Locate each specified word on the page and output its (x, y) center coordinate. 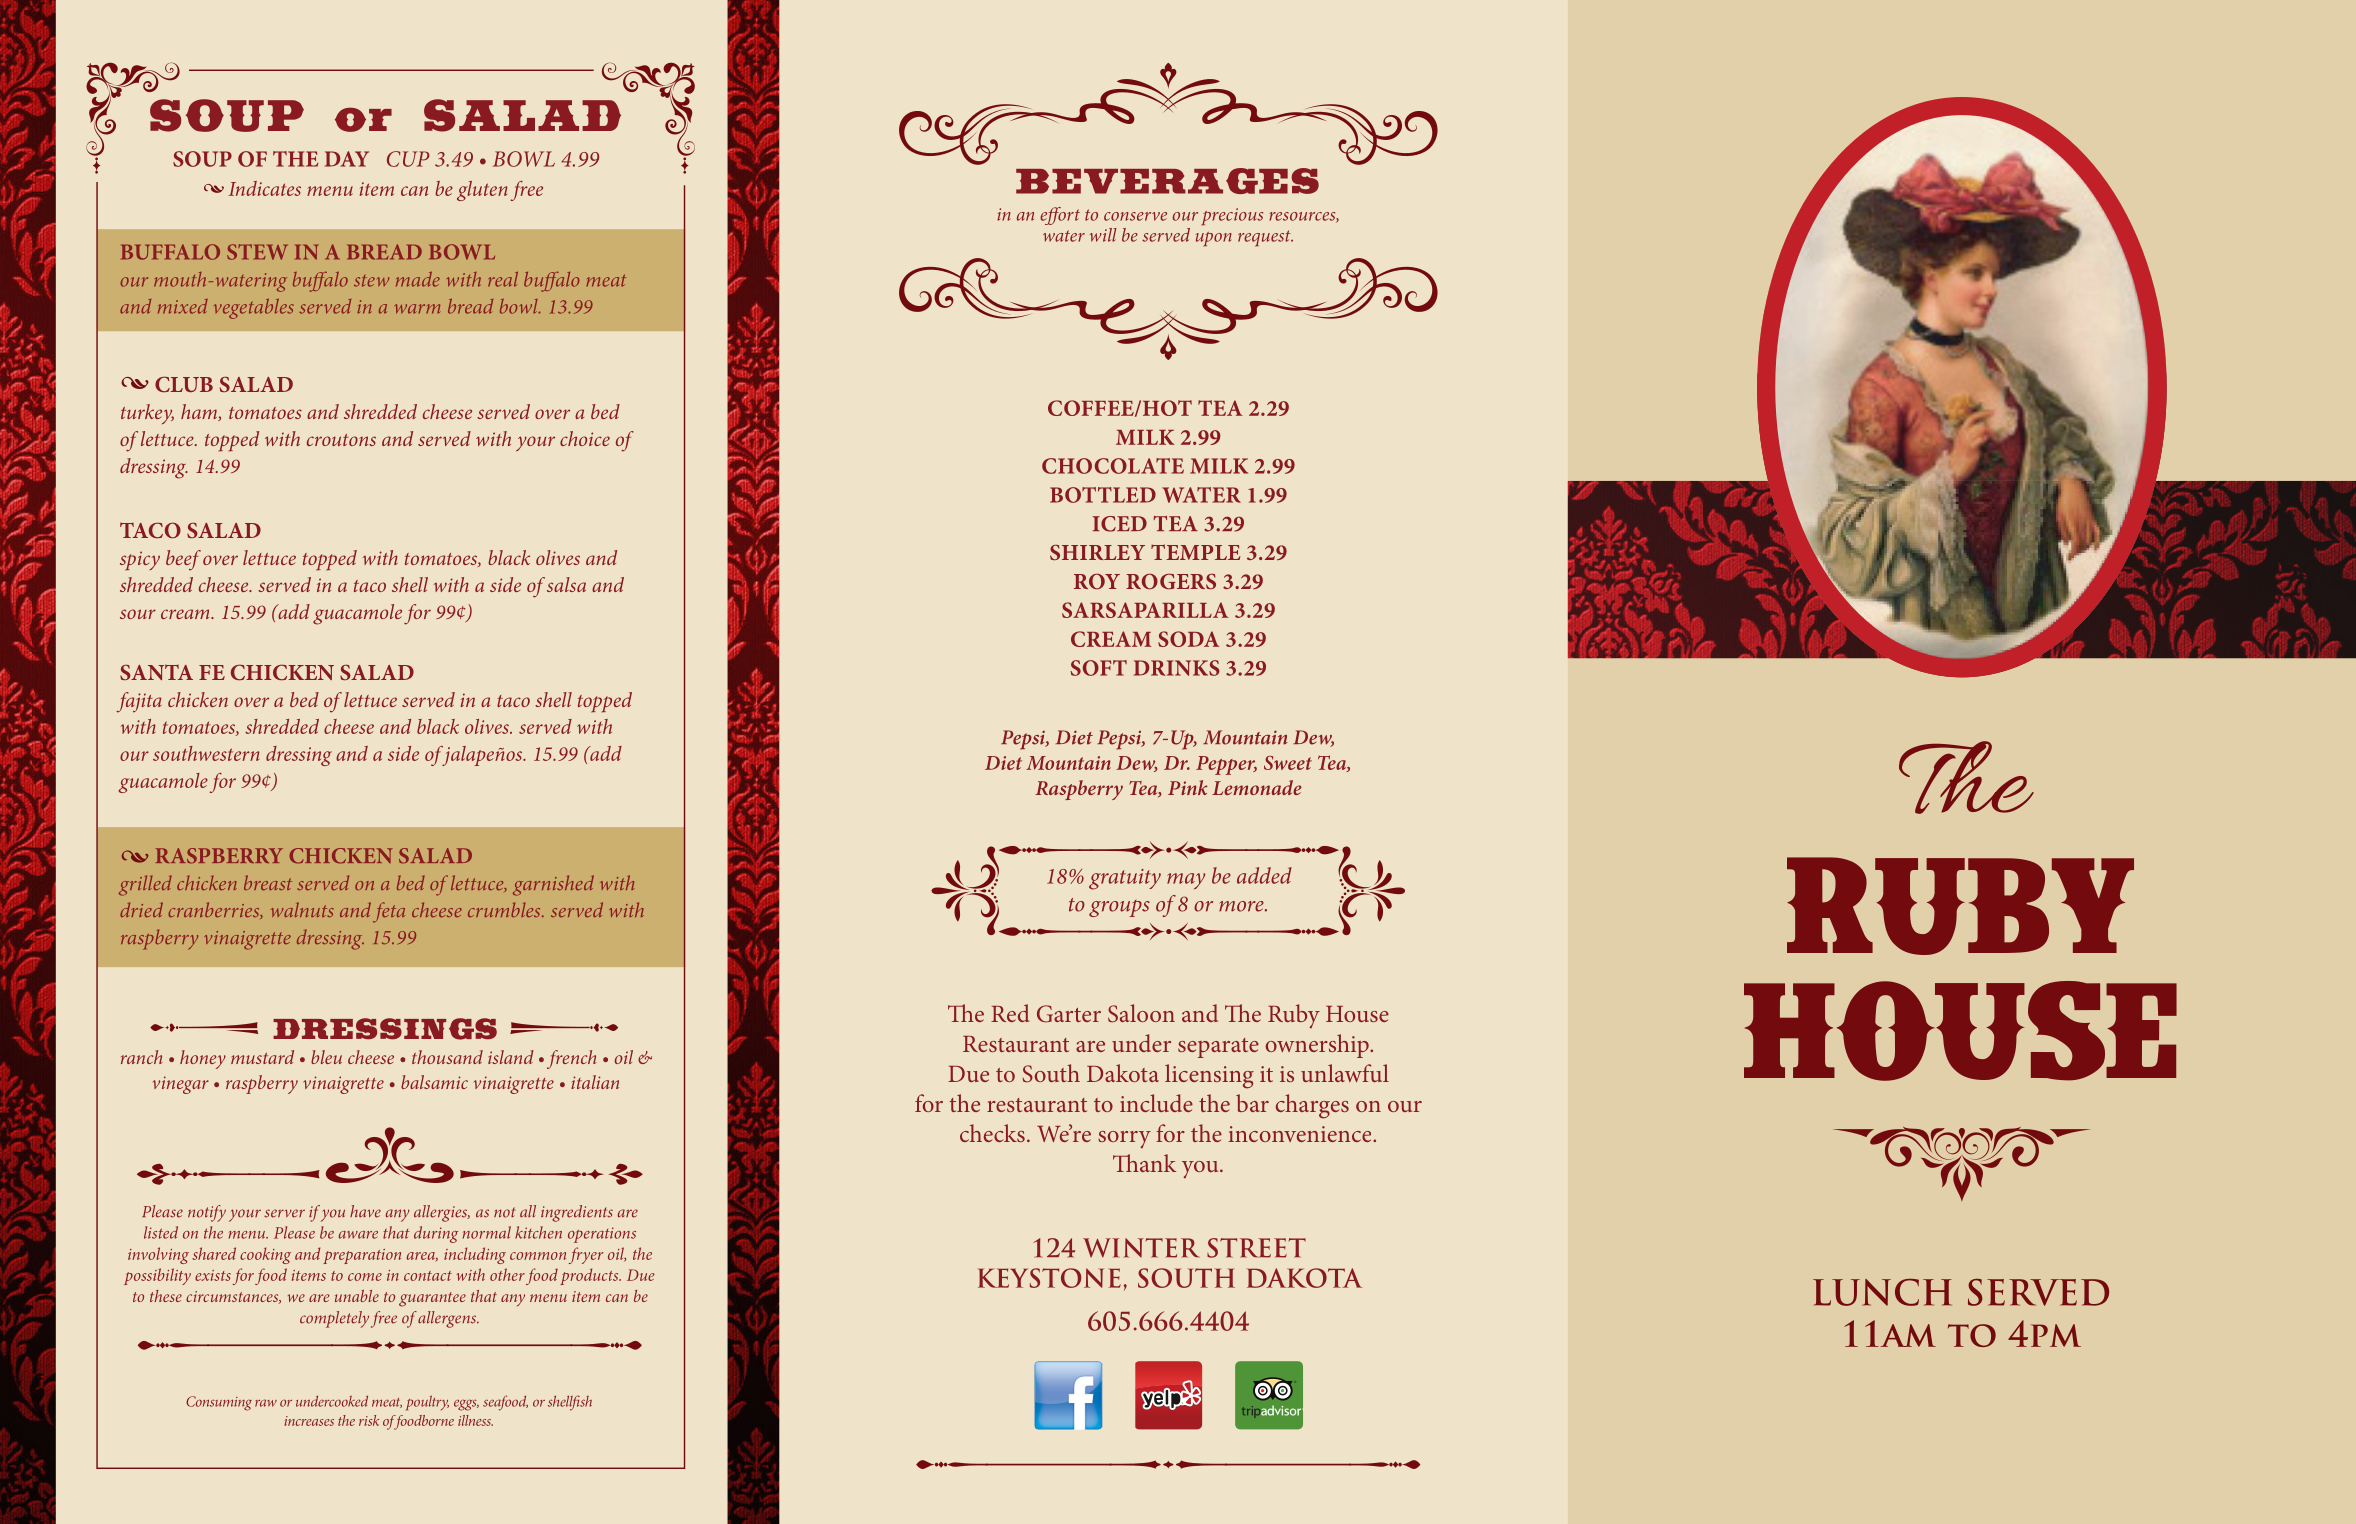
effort (1060, 216)
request (1265, 238)
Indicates (264, 188)
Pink (1187, 787)
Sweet (1288, 763)
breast (268, 882)
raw (266, 1403)
